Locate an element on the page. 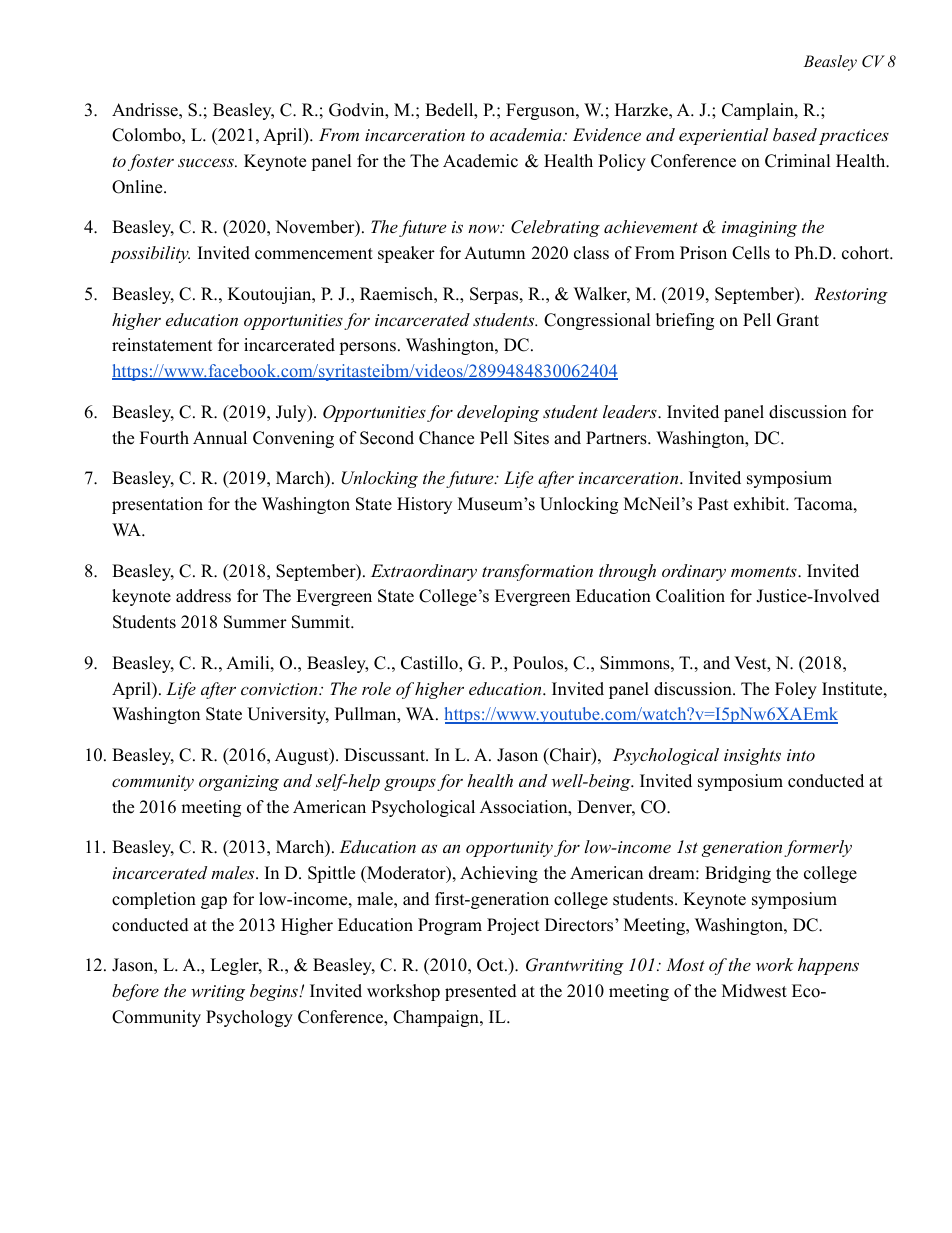 This page has height=1233, width=952. address is located at coordinates (203, 596).
